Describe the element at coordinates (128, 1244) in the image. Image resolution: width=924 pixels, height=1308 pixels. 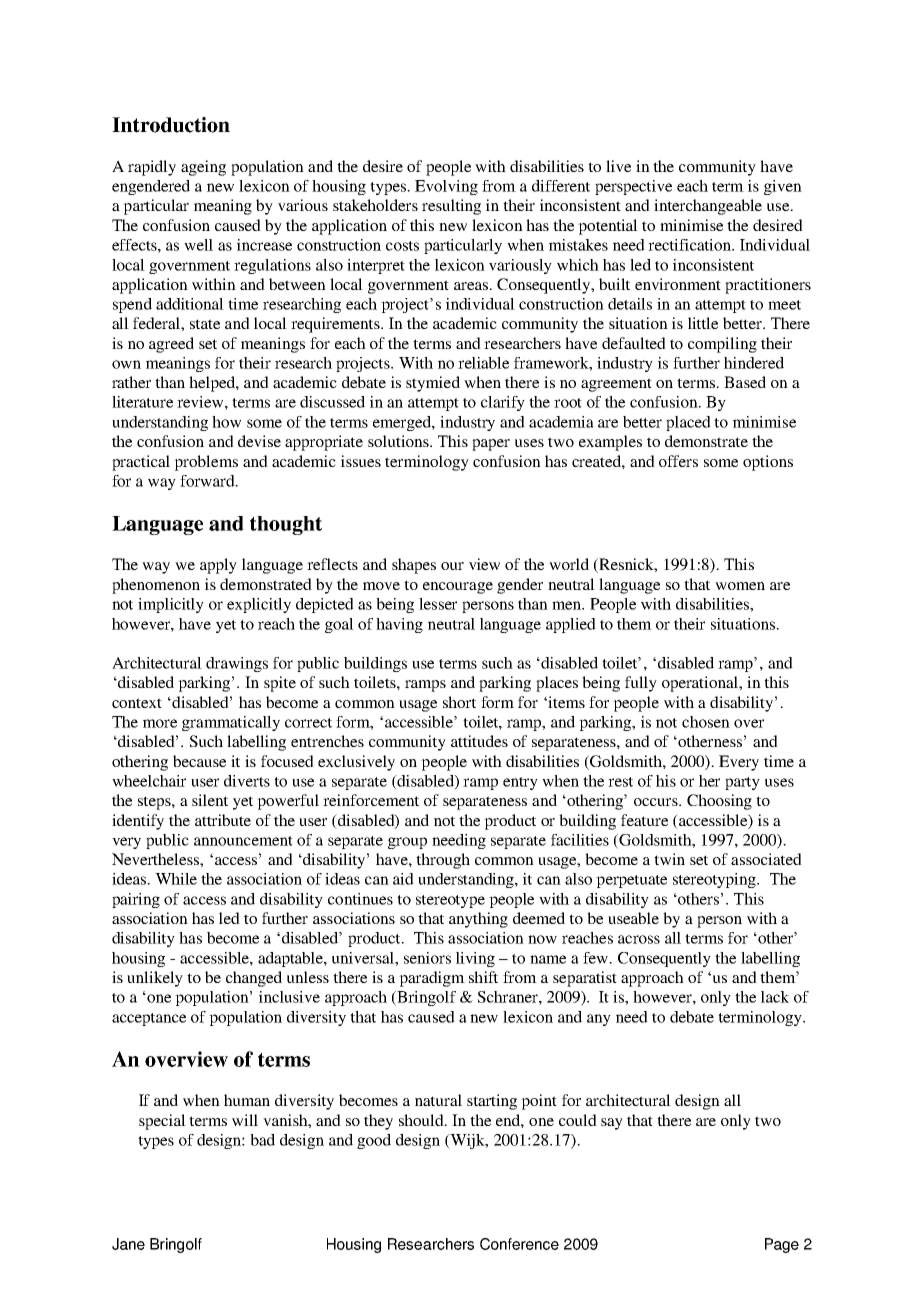
I see `Jane` at that location.
